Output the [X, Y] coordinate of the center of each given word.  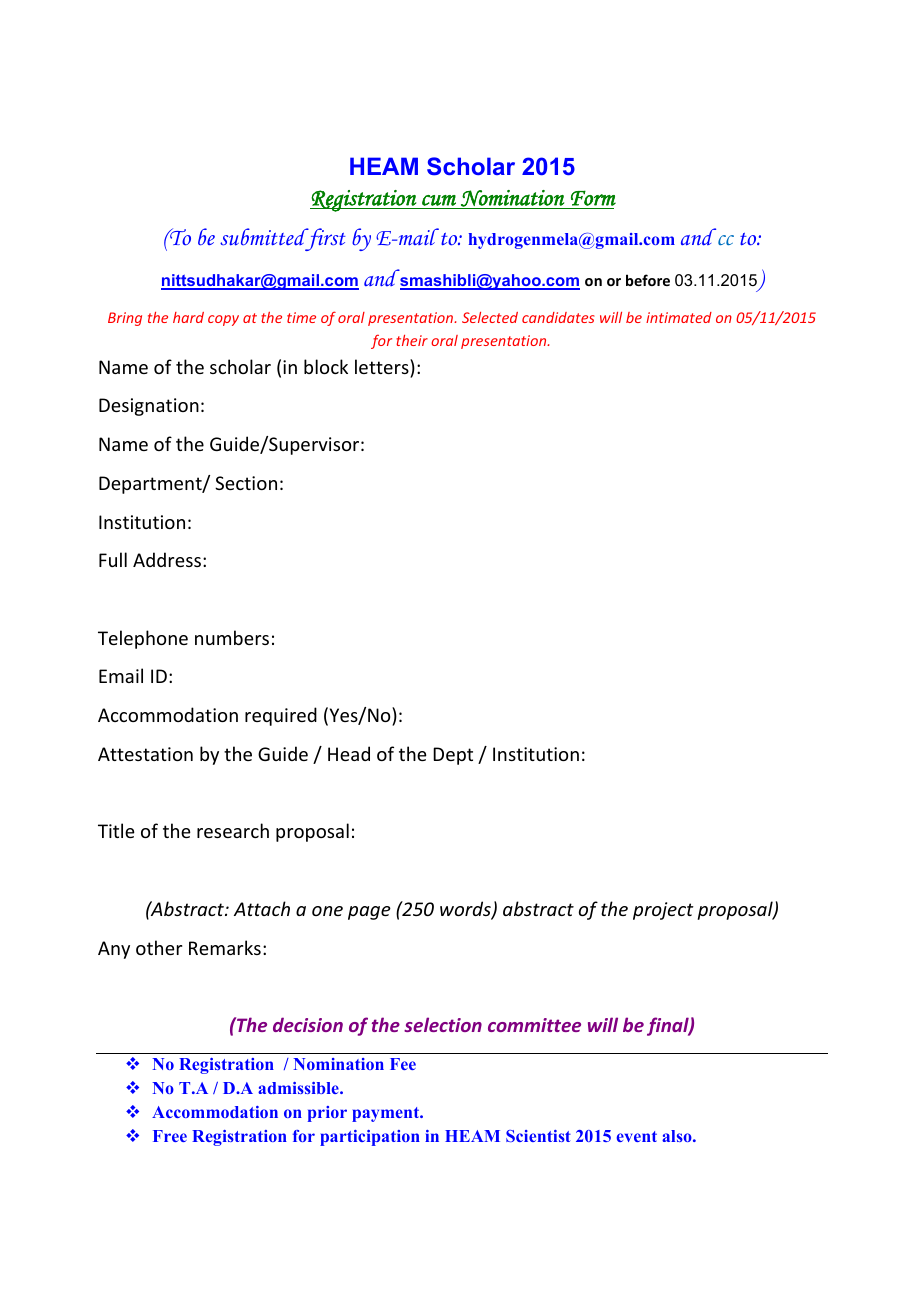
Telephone [143, 639]
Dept [453, 756]
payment [387, 1114]
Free [170, 1136]
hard [188, 317]
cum [439, 200]
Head [349, 753]
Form [593, 198]
